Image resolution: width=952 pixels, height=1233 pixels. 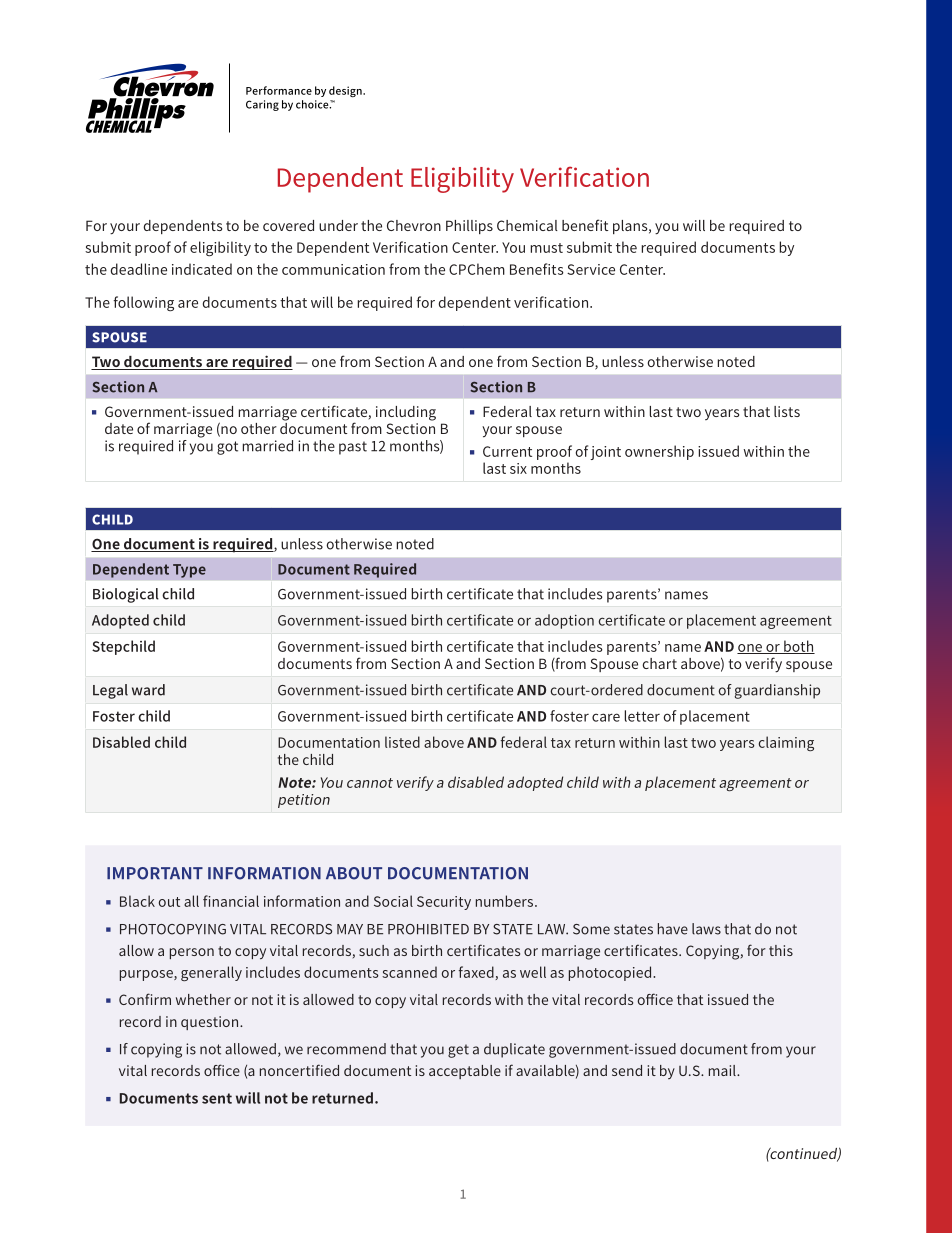 I want to click on including, so click(x=406, y=413).
